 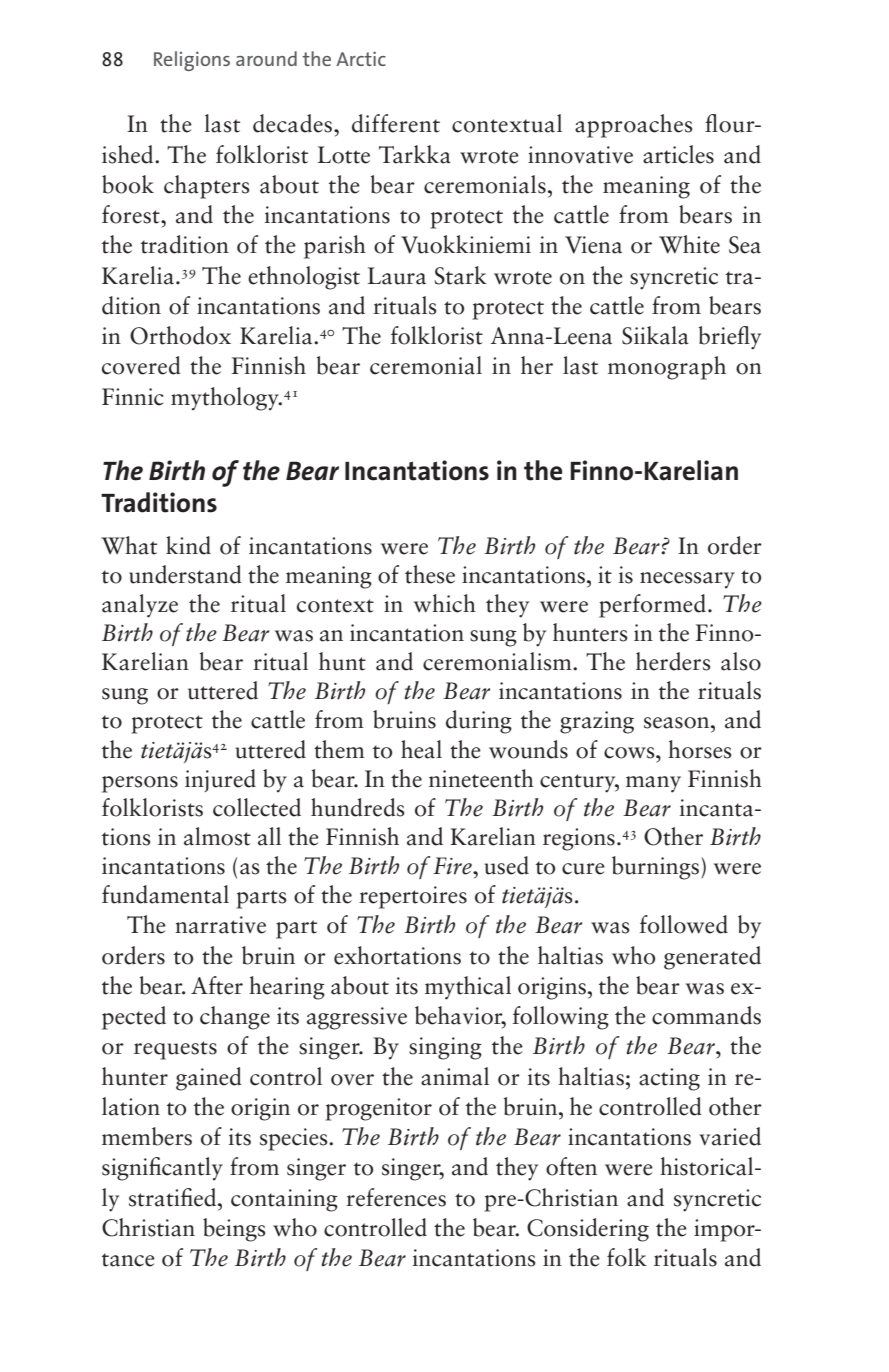 What do you see at coordinates (730, 1136) in the screenshot?
I see `varied` at bounding box center [730, 1136].
